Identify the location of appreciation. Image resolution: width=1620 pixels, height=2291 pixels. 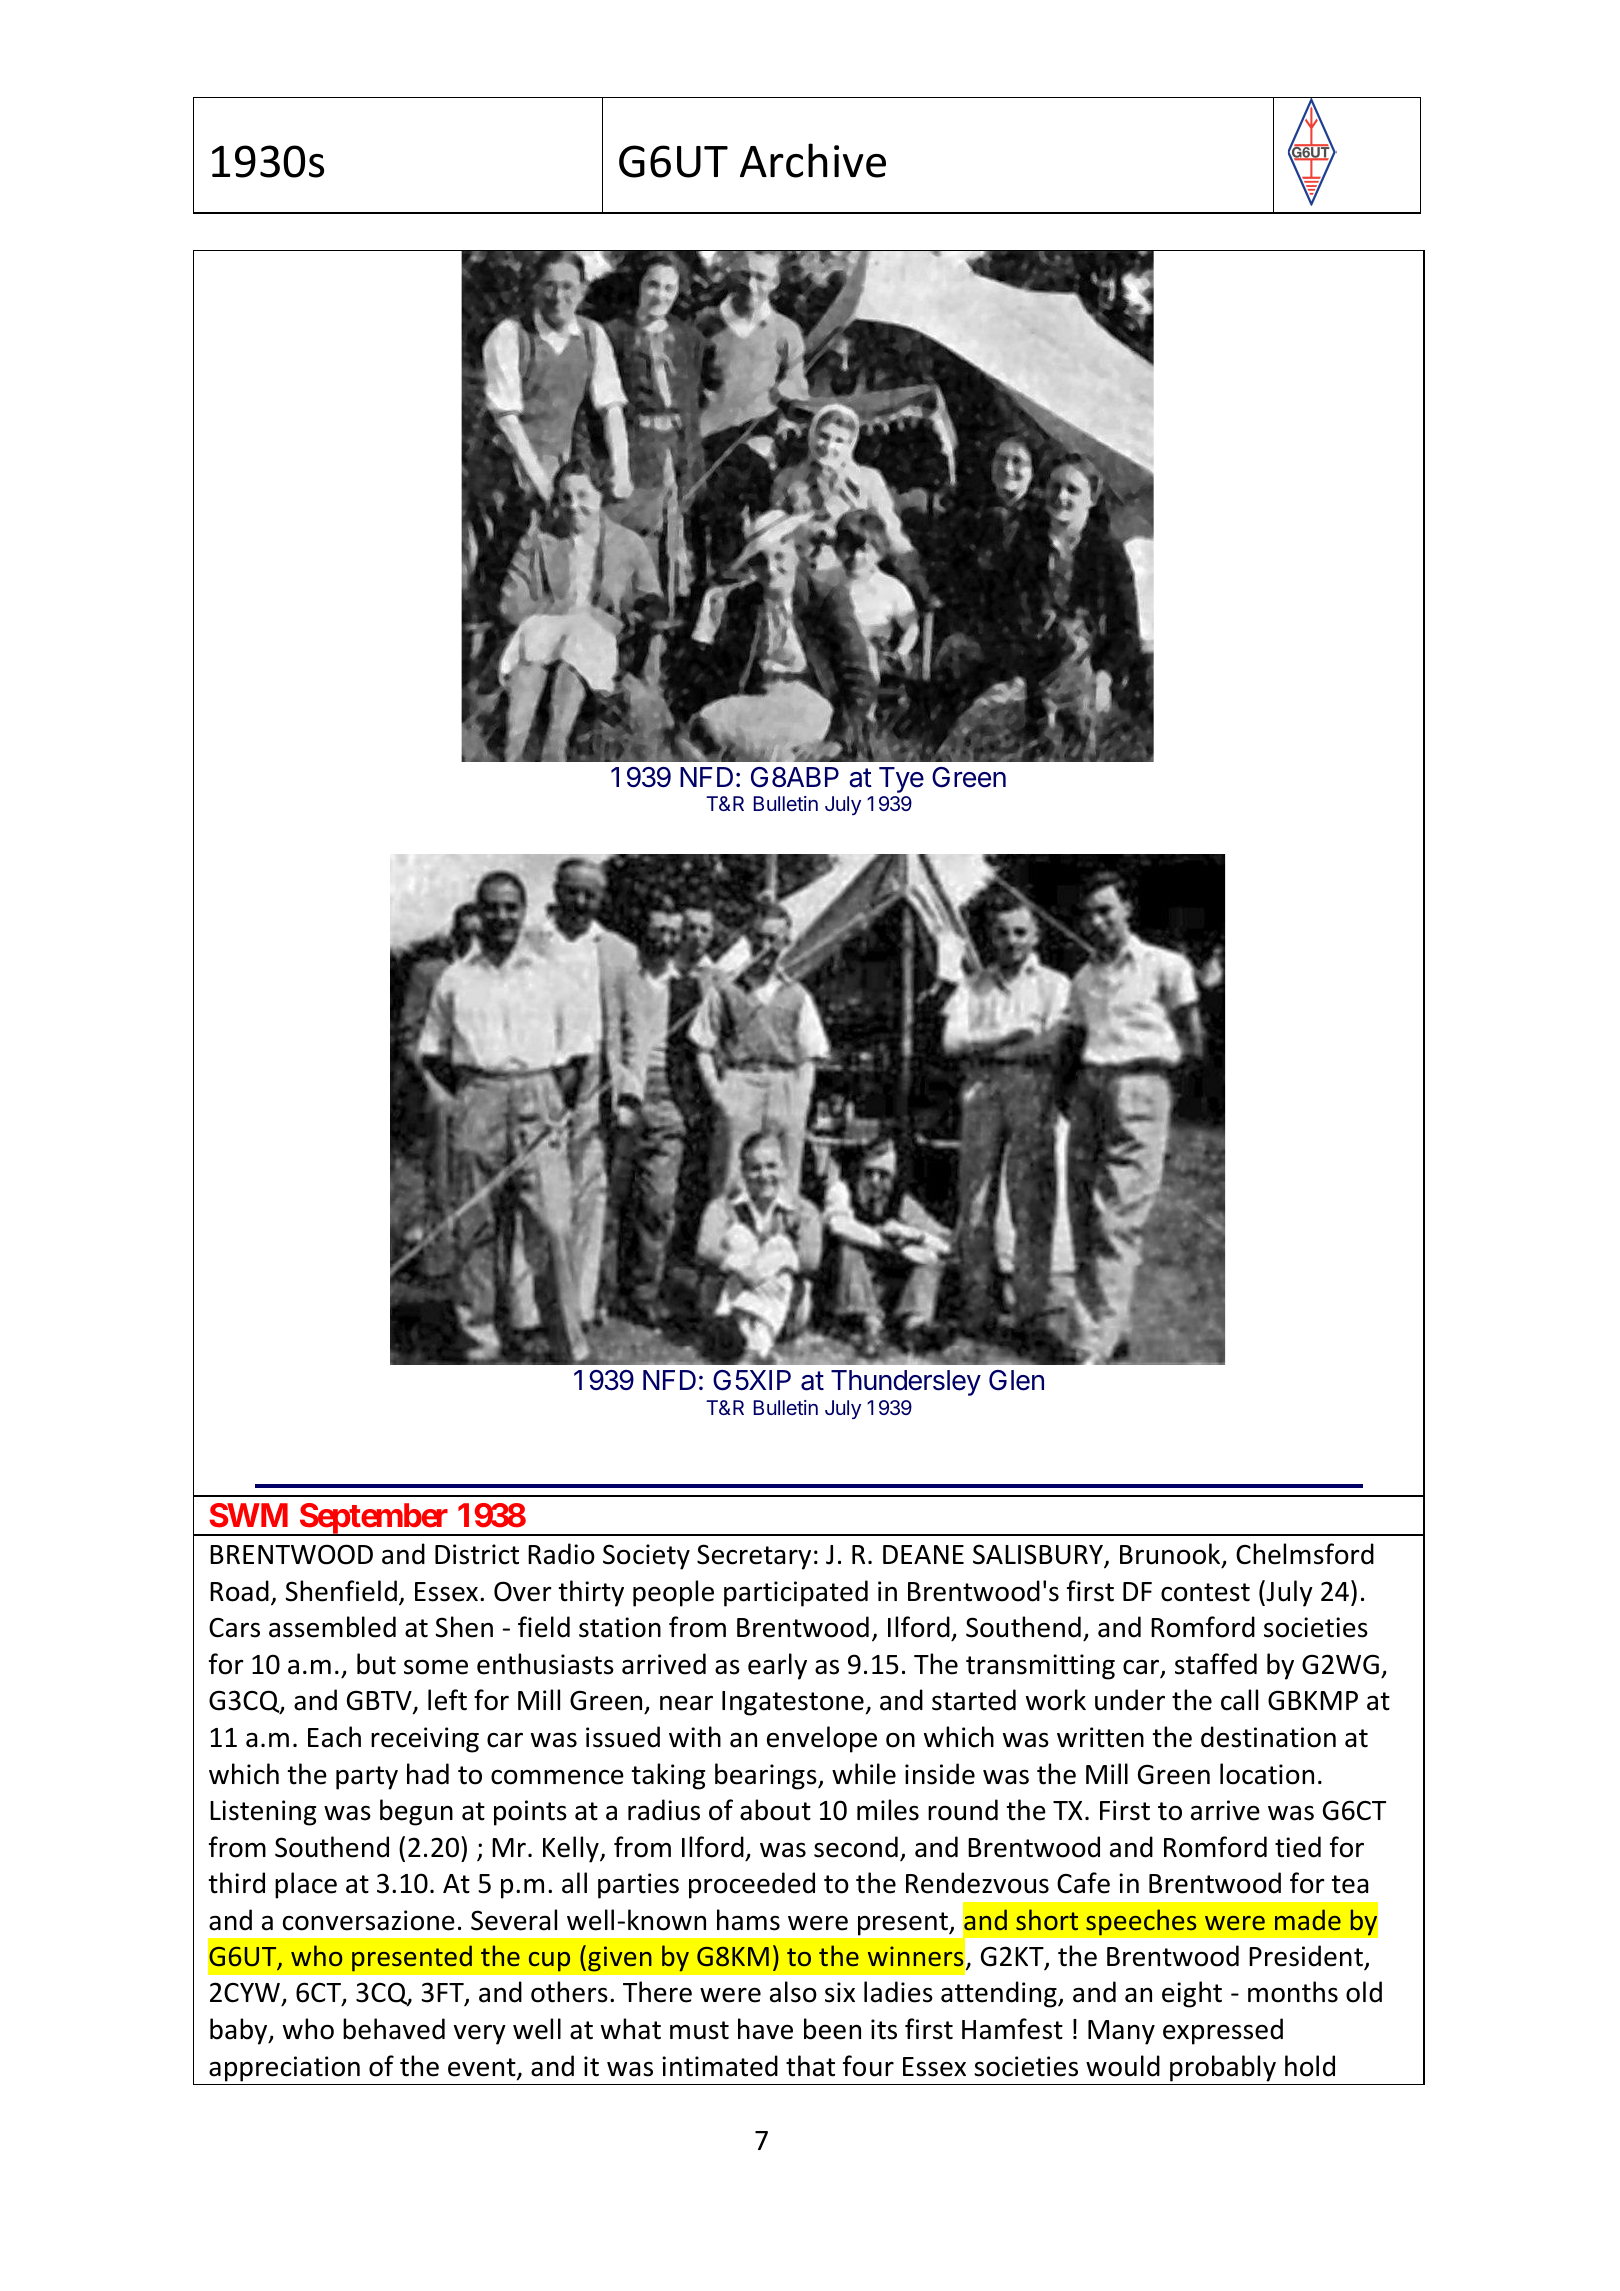
(284, 2069).
